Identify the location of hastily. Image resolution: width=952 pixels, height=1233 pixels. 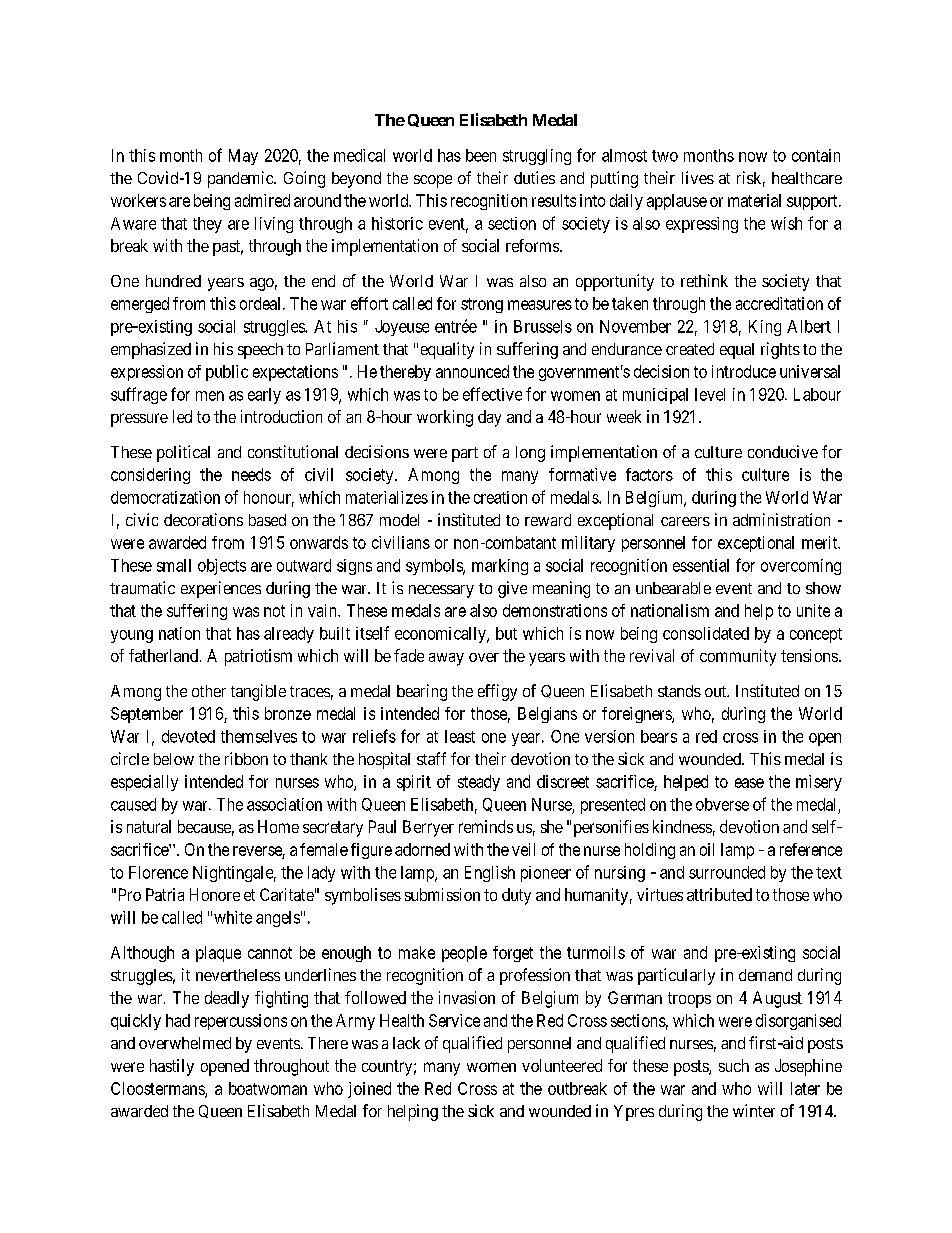
(172, 1067).
